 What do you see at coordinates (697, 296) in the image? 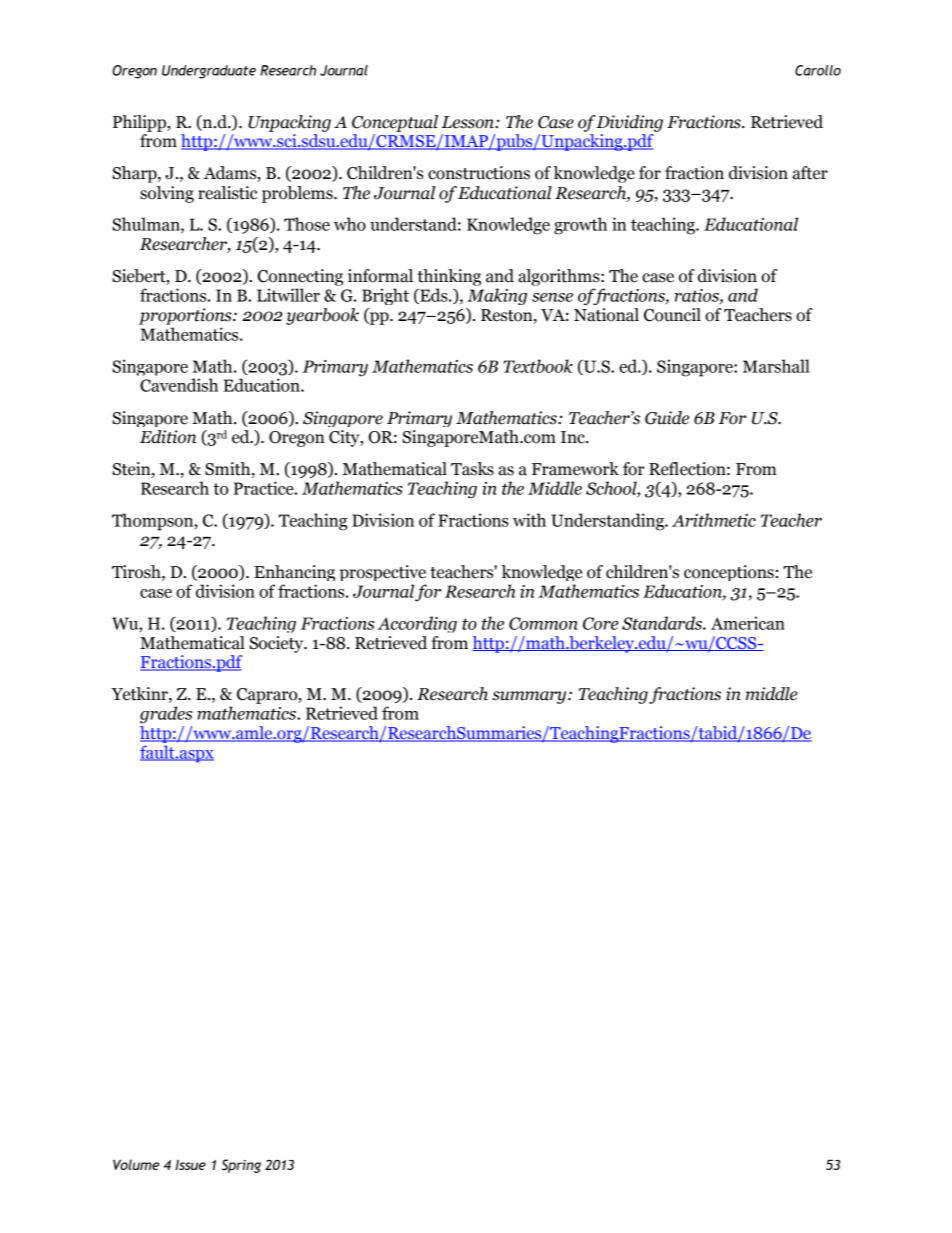
I see `ratios` at bounding box center [697, 296].
